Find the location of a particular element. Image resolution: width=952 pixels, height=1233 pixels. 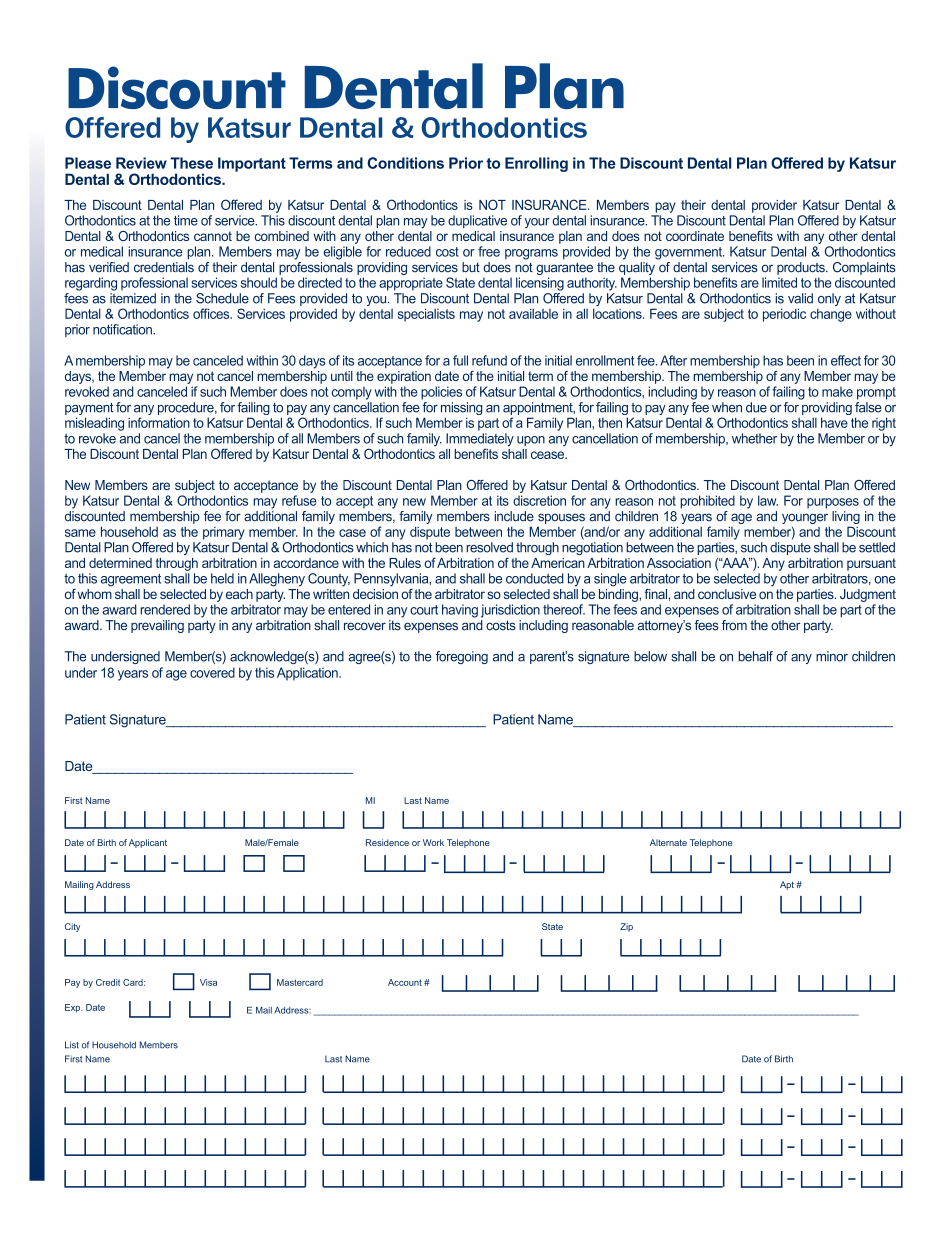

duplicative is located at coordinates (477, 221).
